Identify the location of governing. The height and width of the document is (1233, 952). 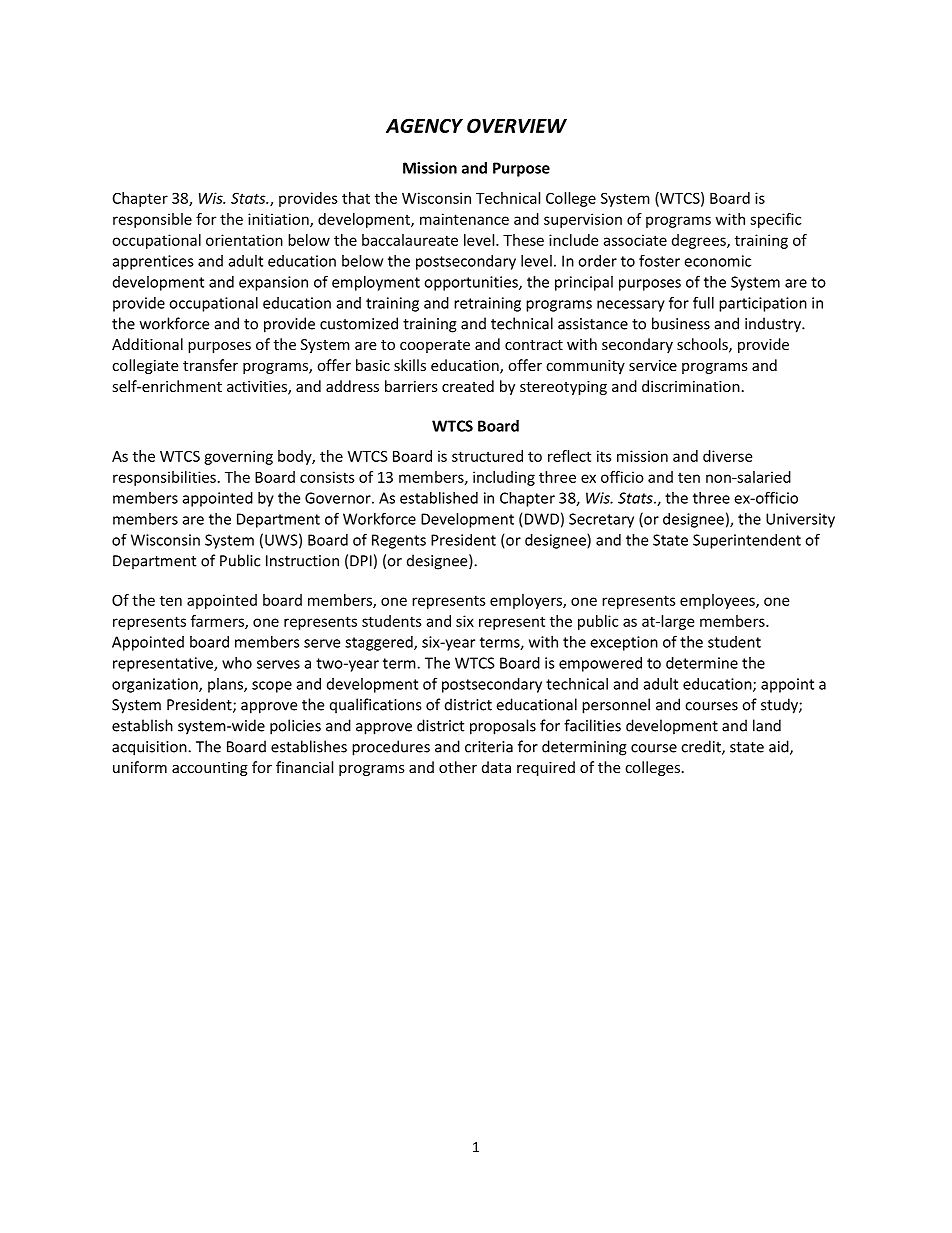
(238, 457).
